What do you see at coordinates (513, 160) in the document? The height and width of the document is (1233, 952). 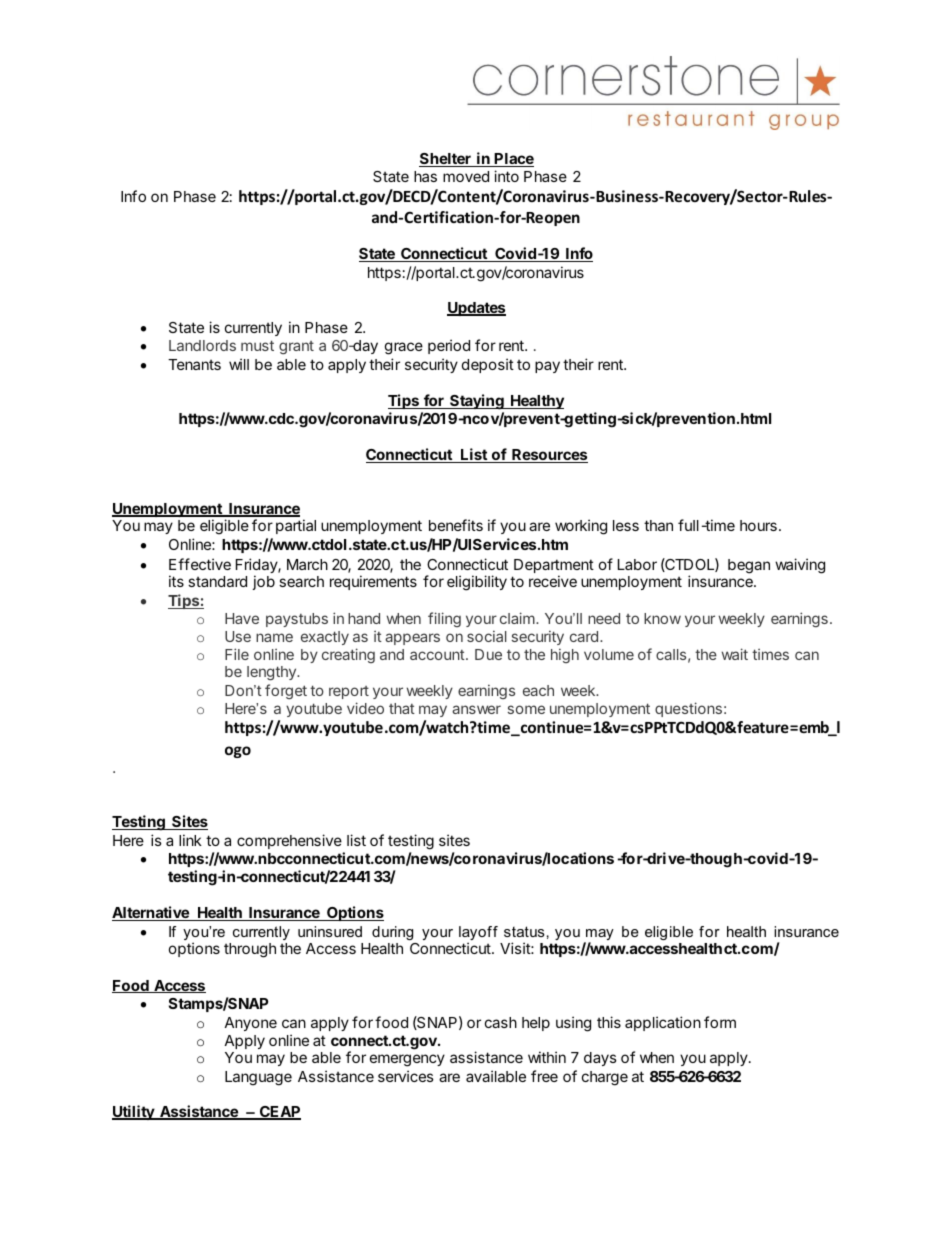 I see `Place` at bounding box center [513, 160].
